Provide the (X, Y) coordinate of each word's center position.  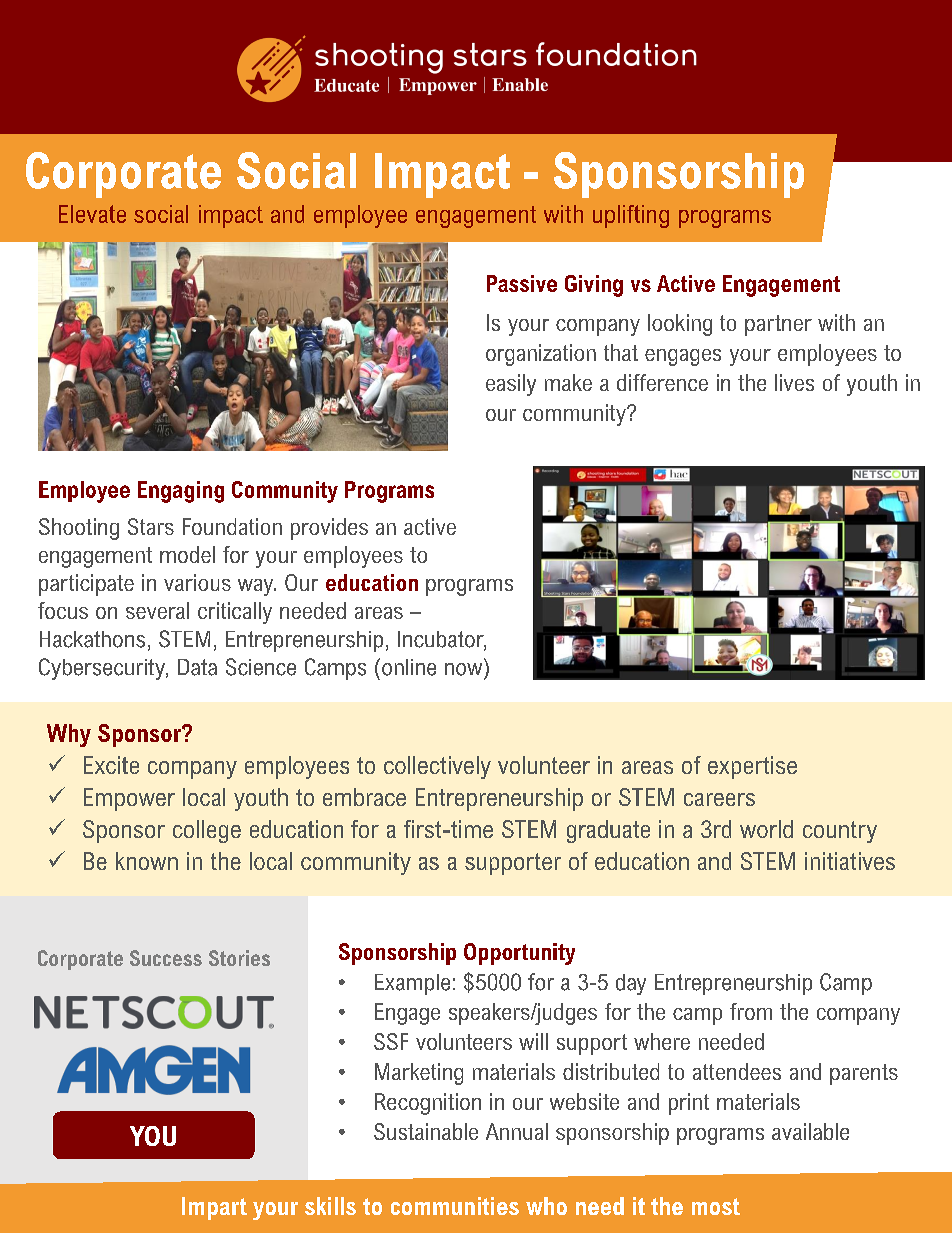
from (751, 1011)
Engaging (181, 492)
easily (511, 385)
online (409, 667)
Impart (214, 1208)
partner (778, 325)
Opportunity (519, 954)
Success (166, 958)
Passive (522, 283)
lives (794, 382)
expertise (752, 767)
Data (197, 667)
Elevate (92, 214)
